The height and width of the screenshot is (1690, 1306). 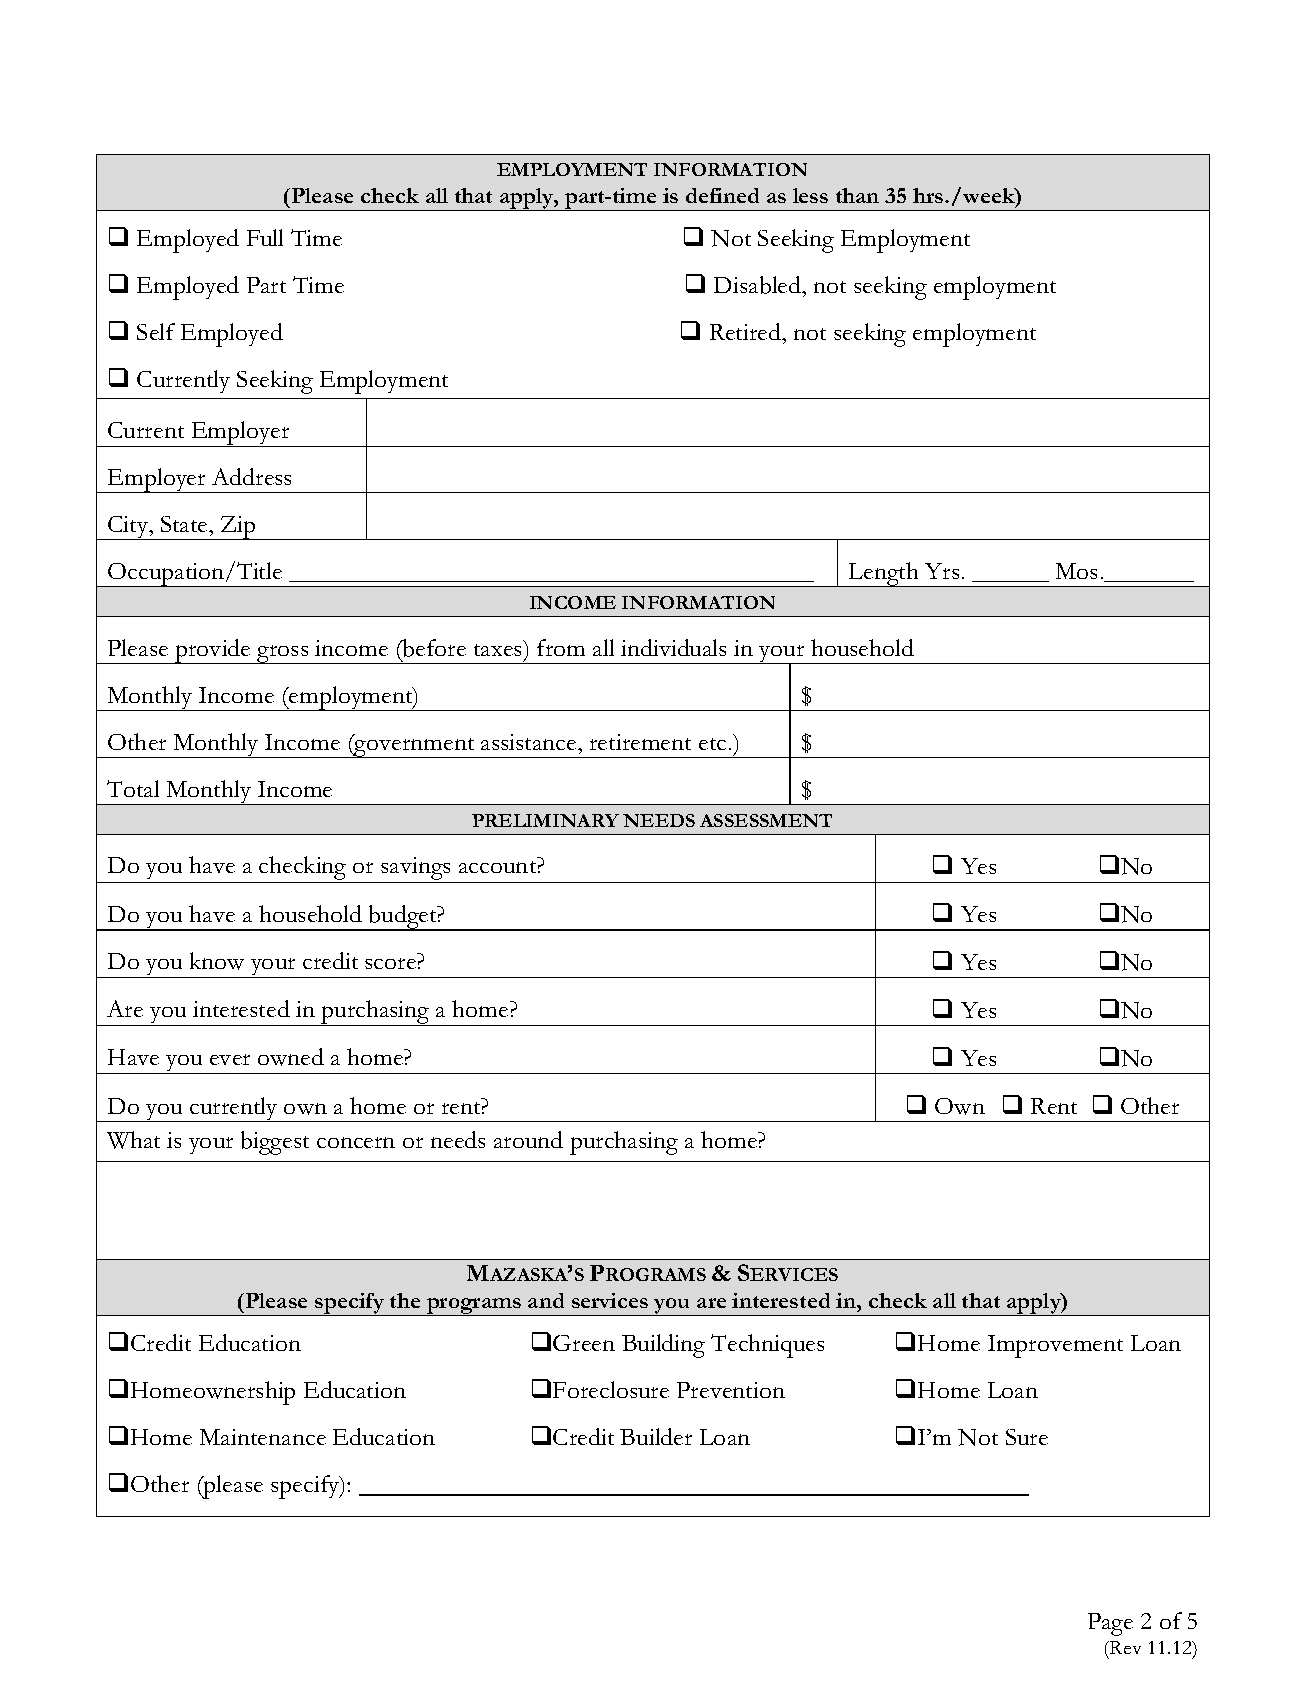 I want to click on Full, so click(x=265, y=237).
